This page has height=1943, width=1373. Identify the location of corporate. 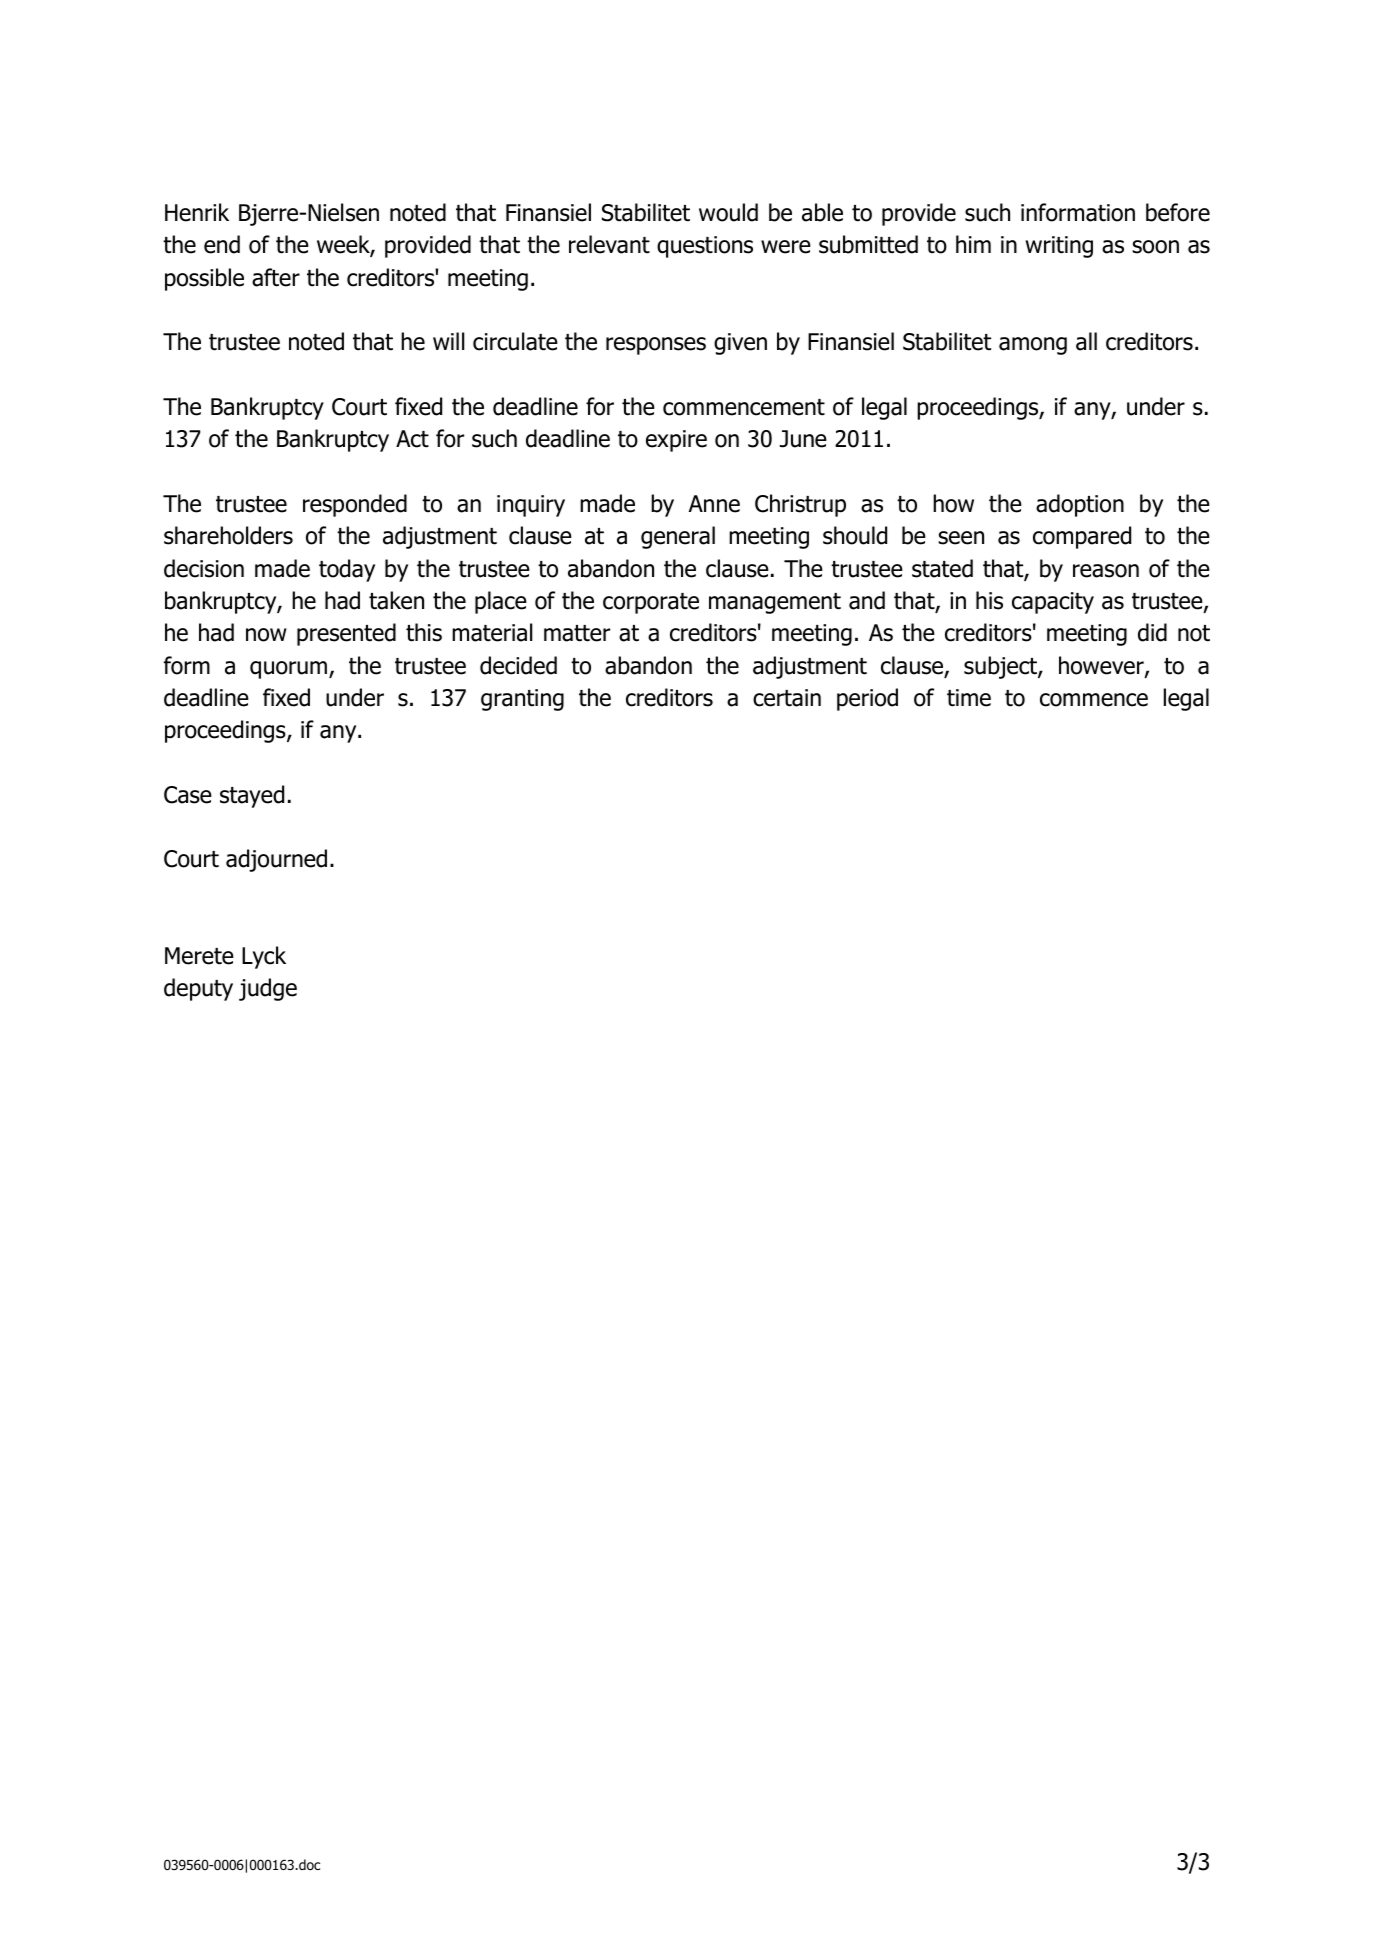
(651, 603).
